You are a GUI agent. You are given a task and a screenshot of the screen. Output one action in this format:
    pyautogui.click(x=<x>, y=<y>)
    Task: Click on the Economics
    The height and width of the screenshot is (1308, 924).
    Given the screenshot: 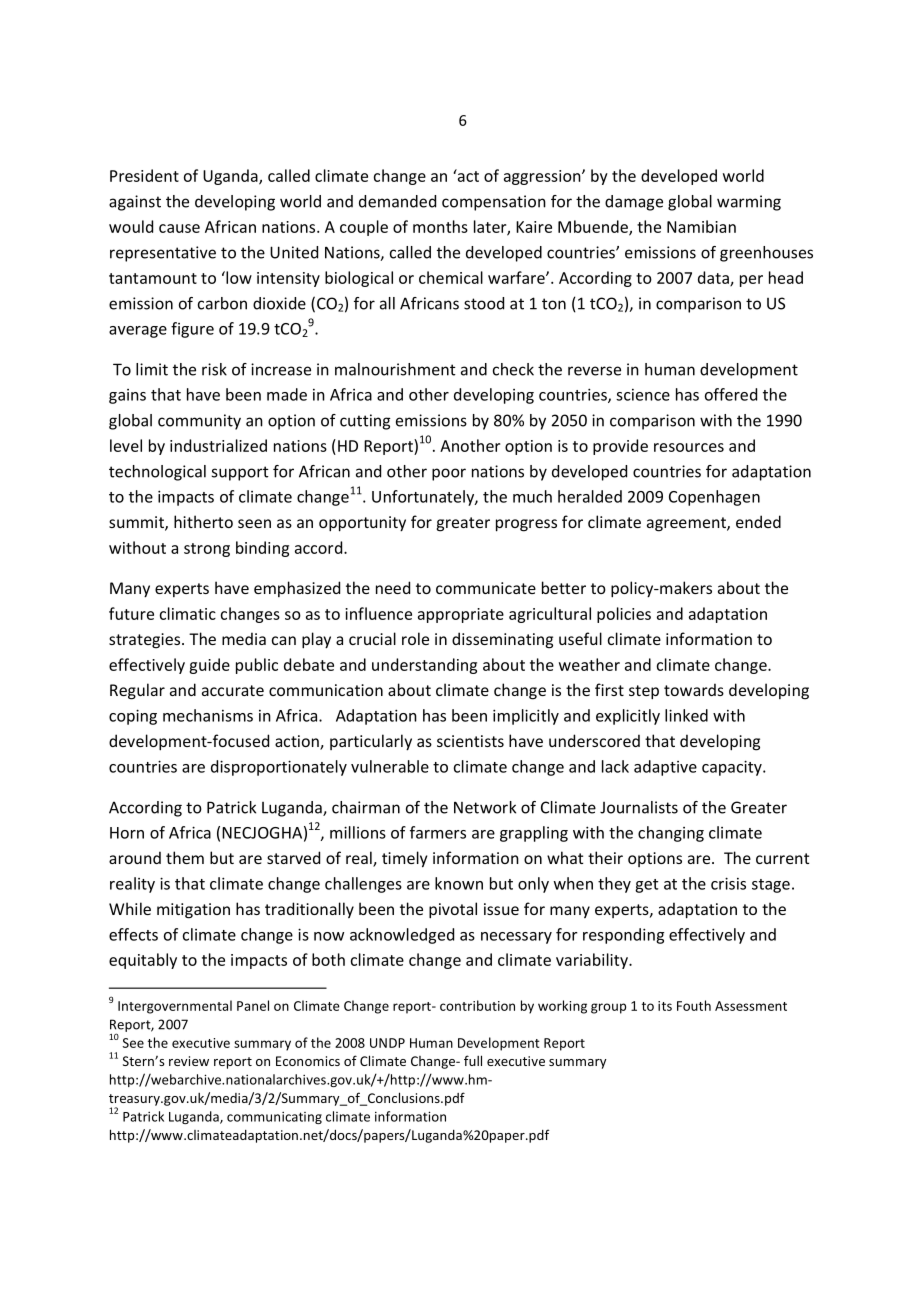 What is the action you would take?
    pyautogui.click(x=308, y=1061)
